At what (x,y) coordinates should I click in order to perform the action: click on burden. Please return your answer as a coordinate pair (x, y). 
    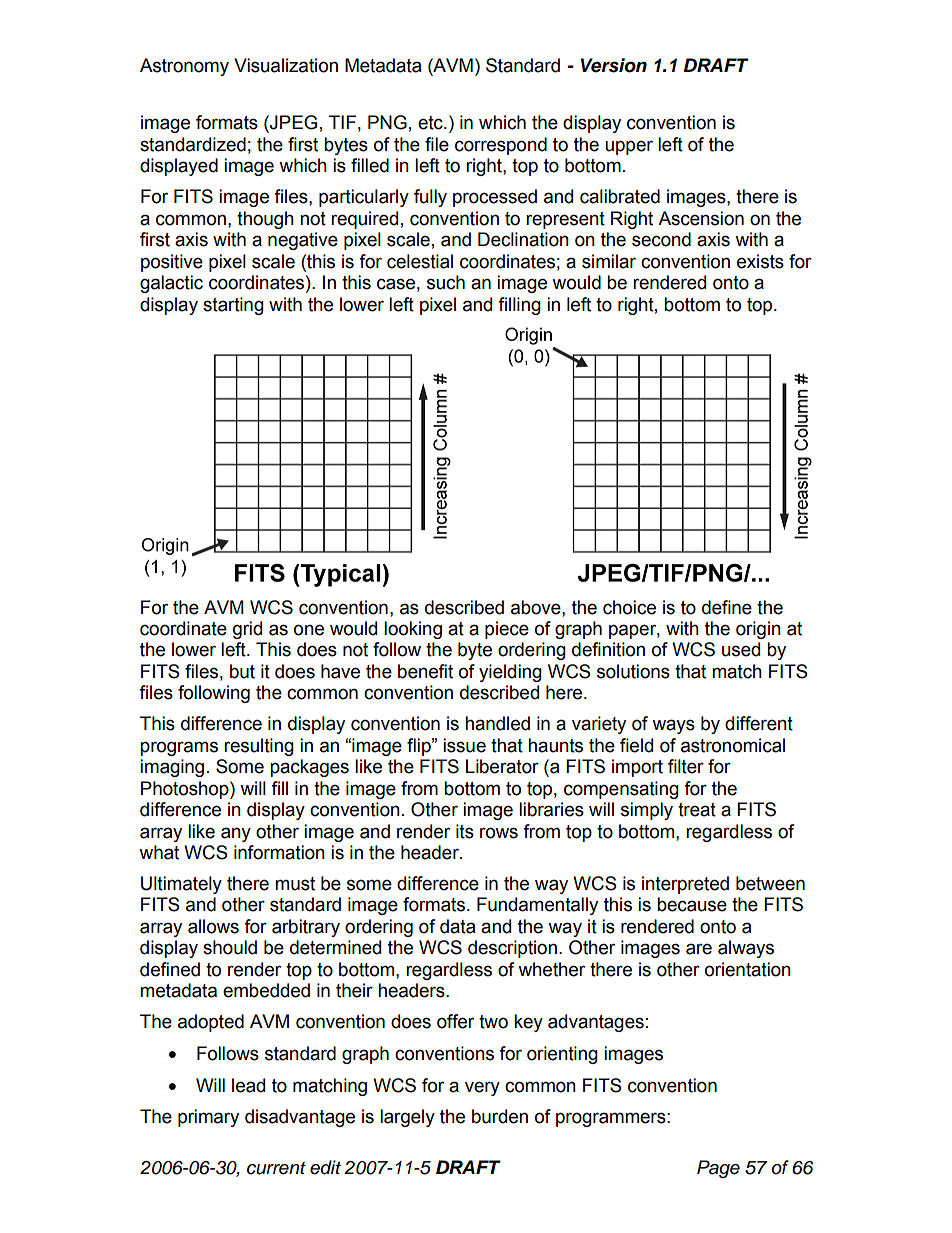
    Looking at the image, I should click on (500, 1116).
